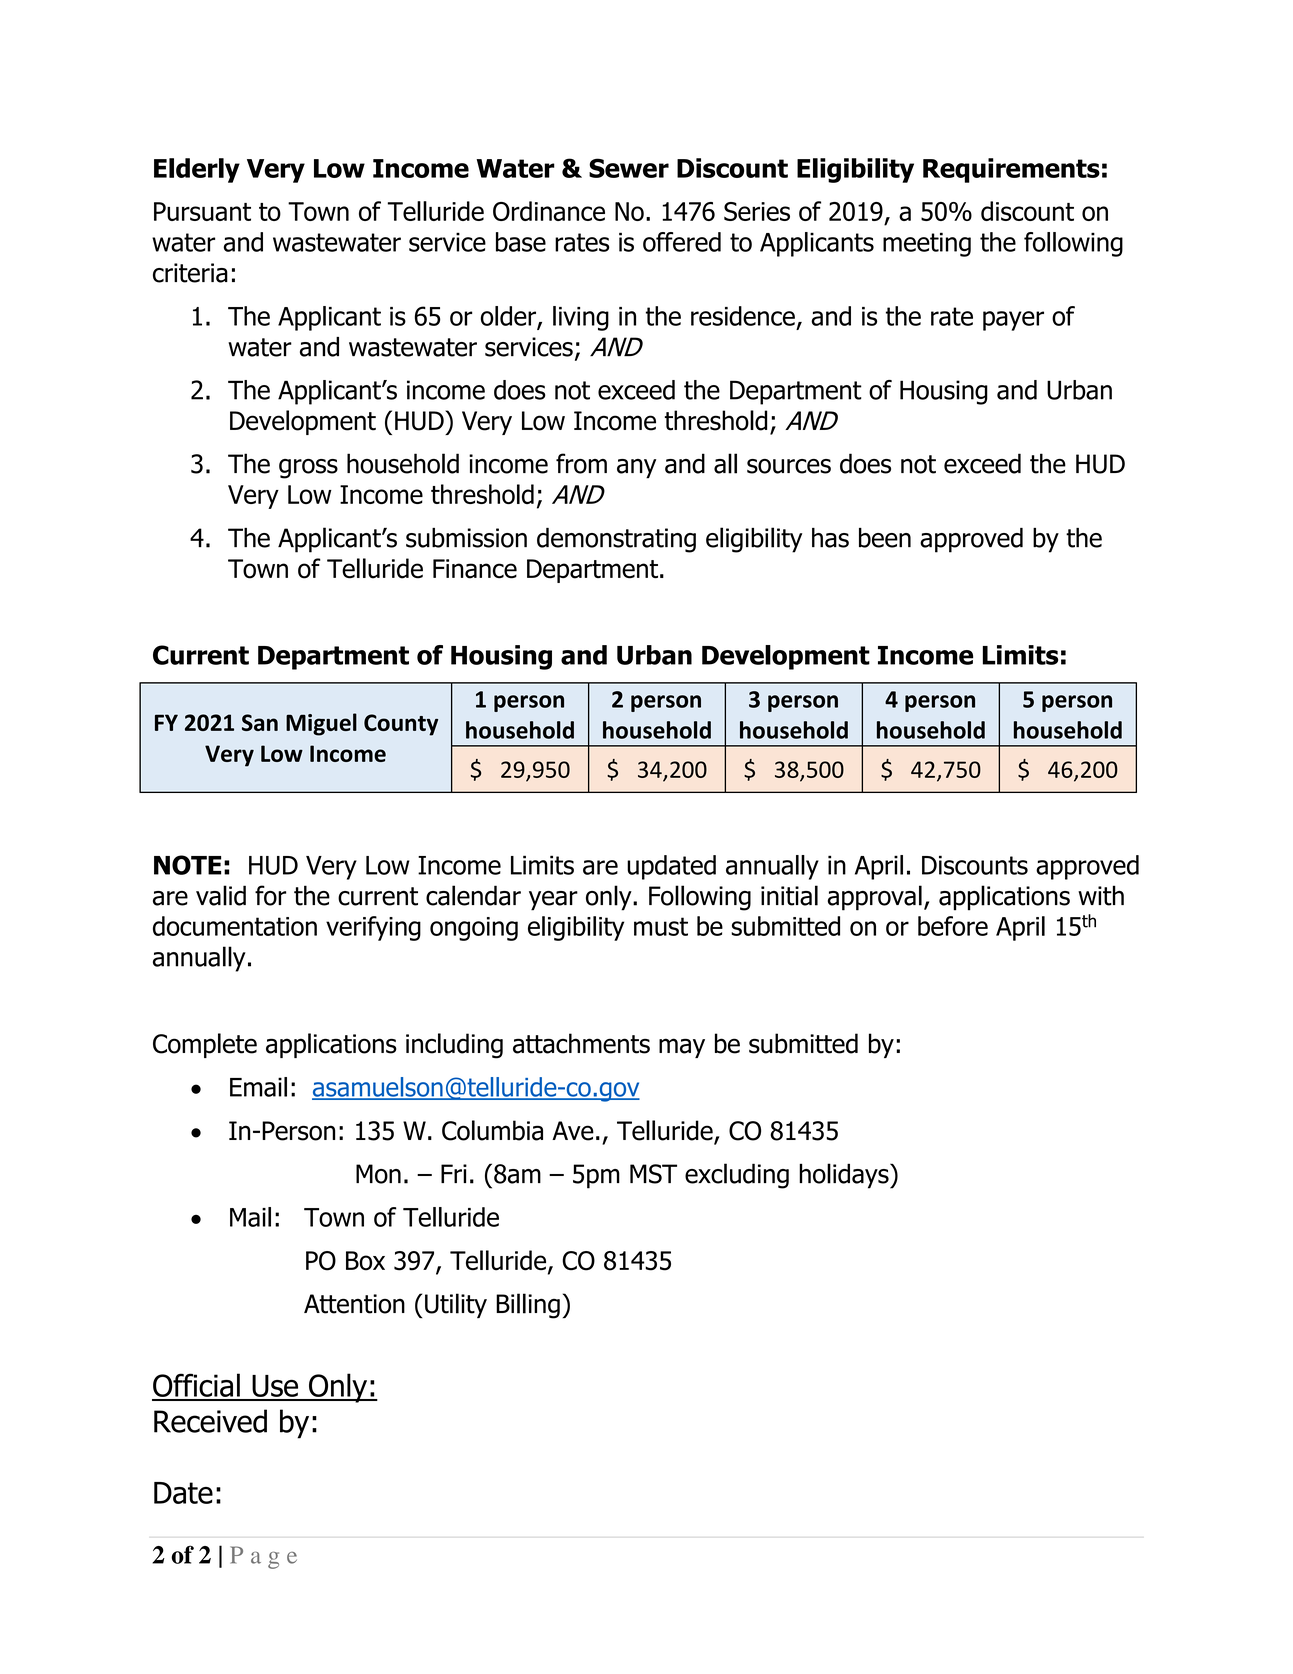  I want to click on any, so click(636, 469).
